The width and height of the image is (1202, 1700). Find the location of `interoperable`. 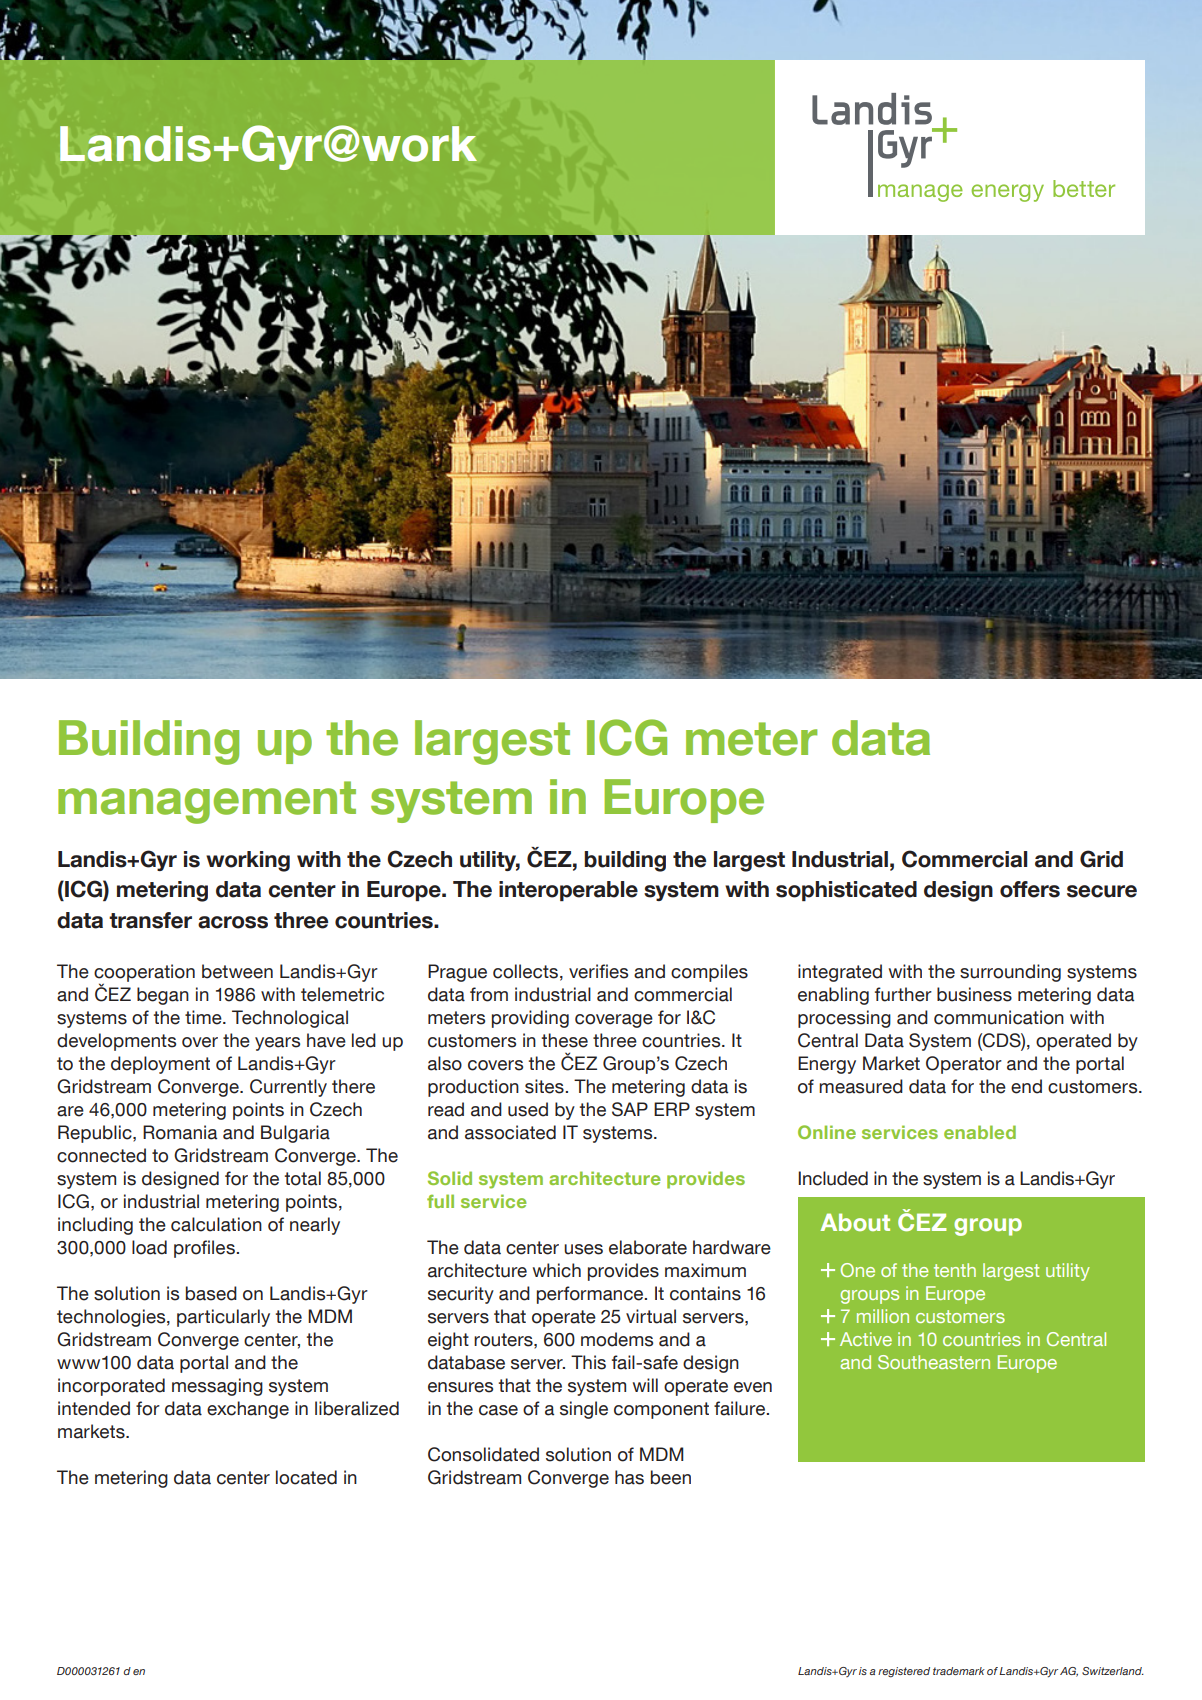

interoperable is located at coordinates (568, 891).
